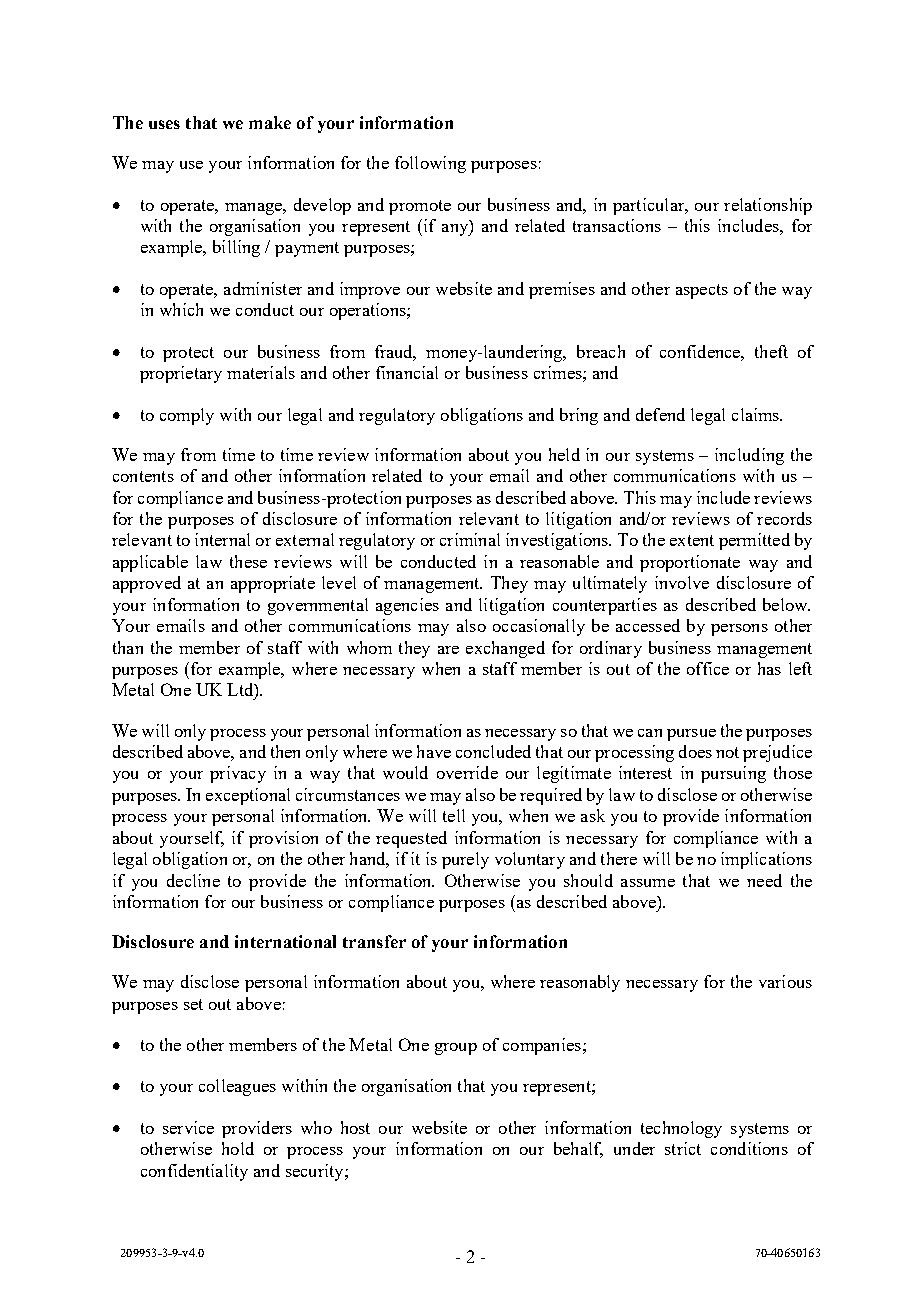 This image has width=924, height=1308. I want to click on uses, so click(164, 124).
